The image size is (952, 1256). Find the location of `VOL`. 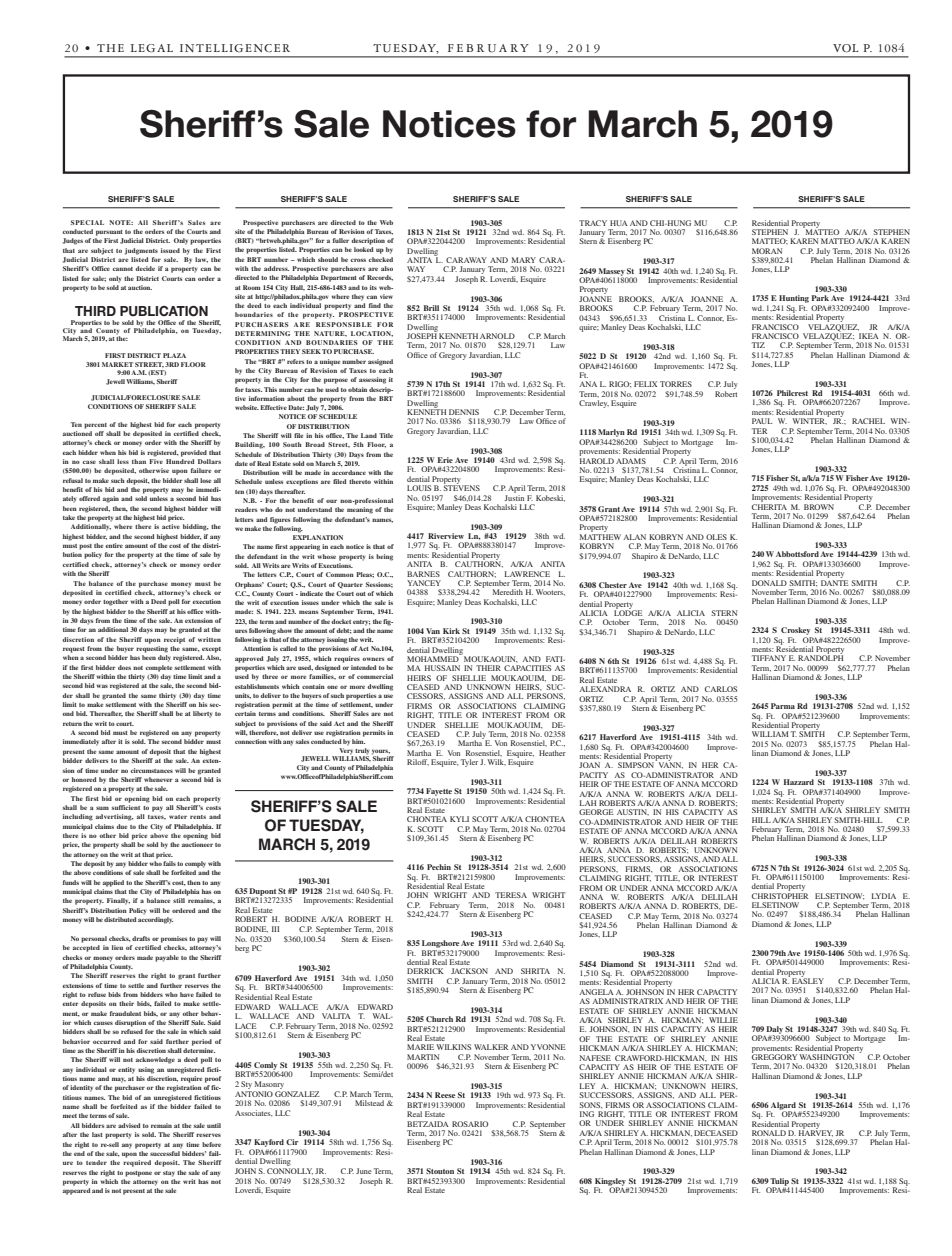

VOL is located at coordinates (845, 48).
